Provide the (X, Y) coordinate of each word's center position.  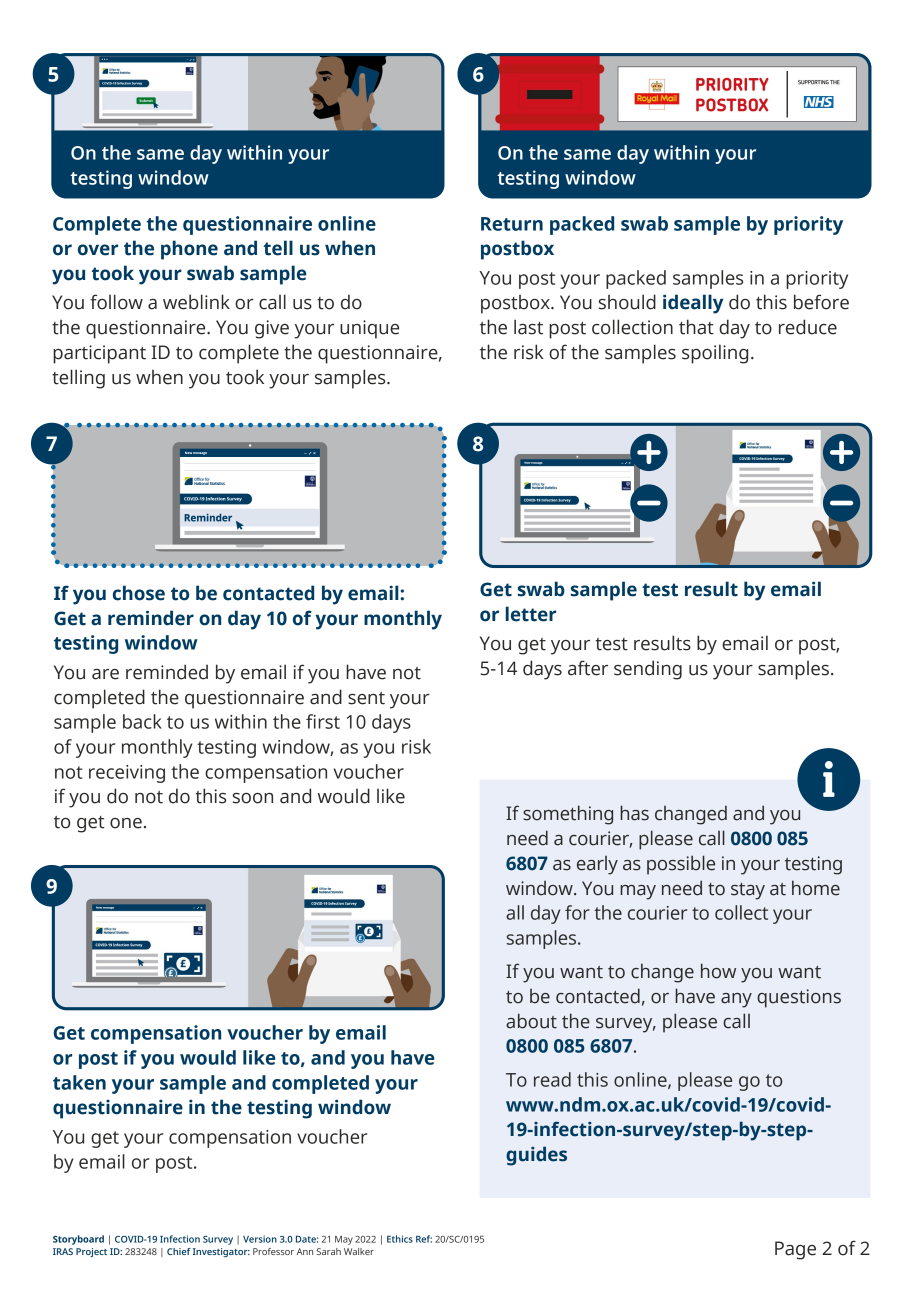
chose (139, 593)
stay (748, 891)
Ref (424, 1239)
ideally (693, 304)
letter (531, 614)
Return (512, 224)
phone (189, 250)
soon (253, 798)
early (597, 865)
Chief (179, 1251)
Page (795, 1250)
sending (648, 670)
